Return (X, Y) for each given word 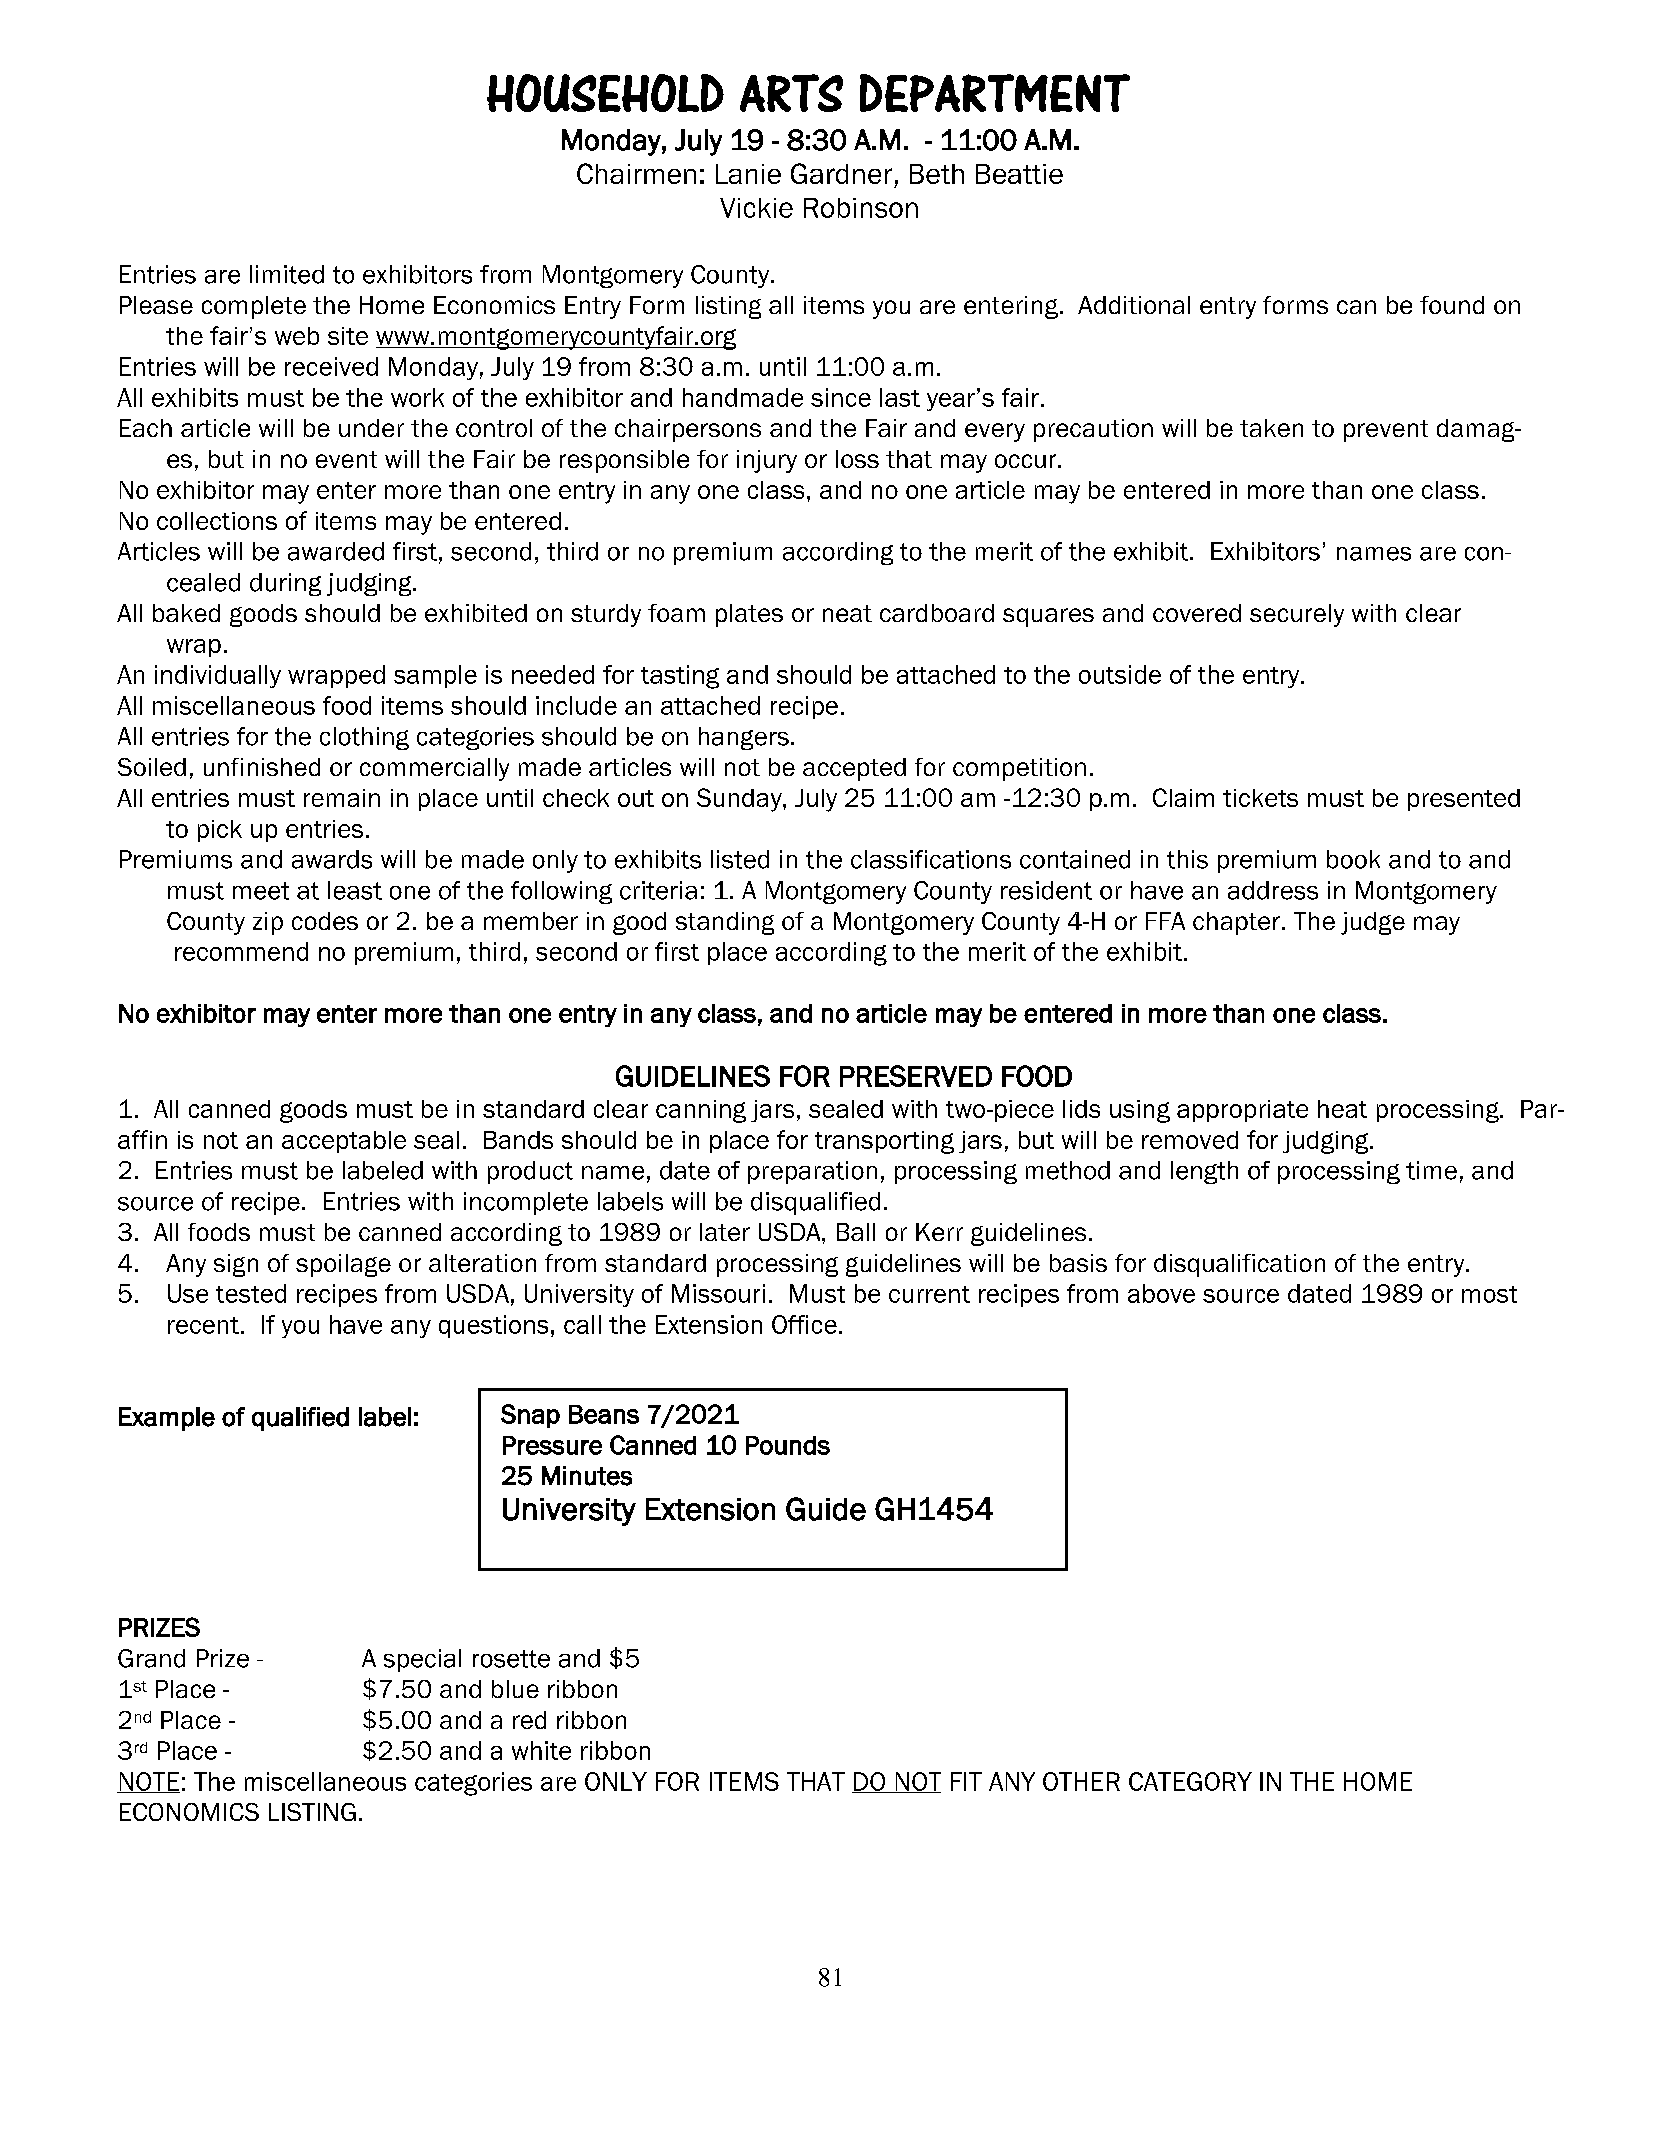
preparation (812, 1172)
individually (218, 676)
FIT (966, 1781)
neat (847, 613)
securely (1297, 615)
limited (287, 274)
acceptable (344, 1142)
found (1452, 305)
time (1431, 1170)
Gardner (841, 173)
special (422, 1660)
